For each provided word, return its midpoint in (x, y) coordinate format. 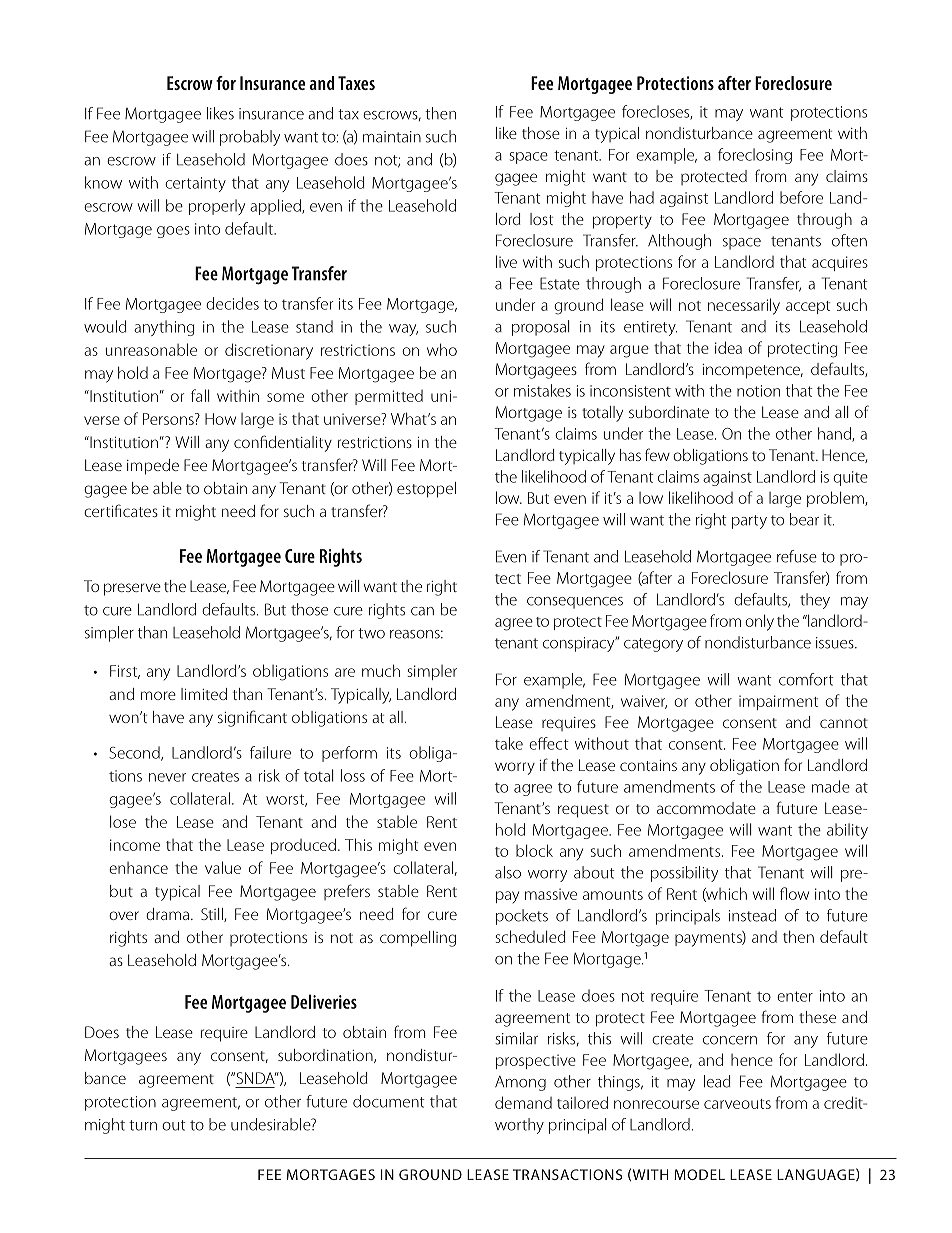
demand (523, 1102)
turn (143, 1125)
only (759, 622)
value (223, 867)
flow (794, 893)
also (508, 872)
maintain (392, 137)
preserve (132, 589)
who (442, 349)
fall (200, 395)
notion (758, 391)
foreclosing (755, 156)
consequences (575, 603)
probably (250, 138)
